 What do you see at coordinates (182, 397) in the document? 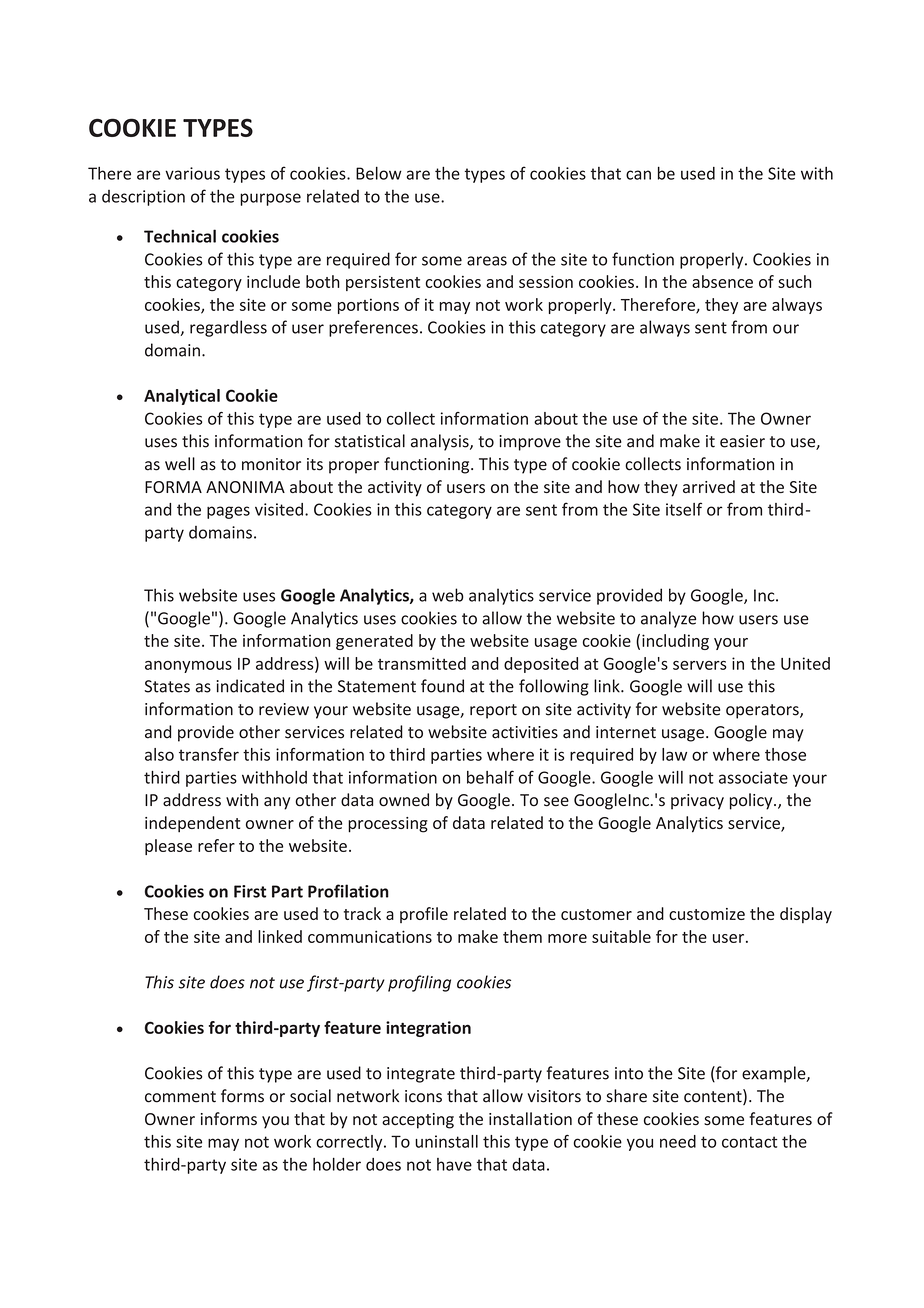
I see `Analytical` at bounding box center [182, 397].
